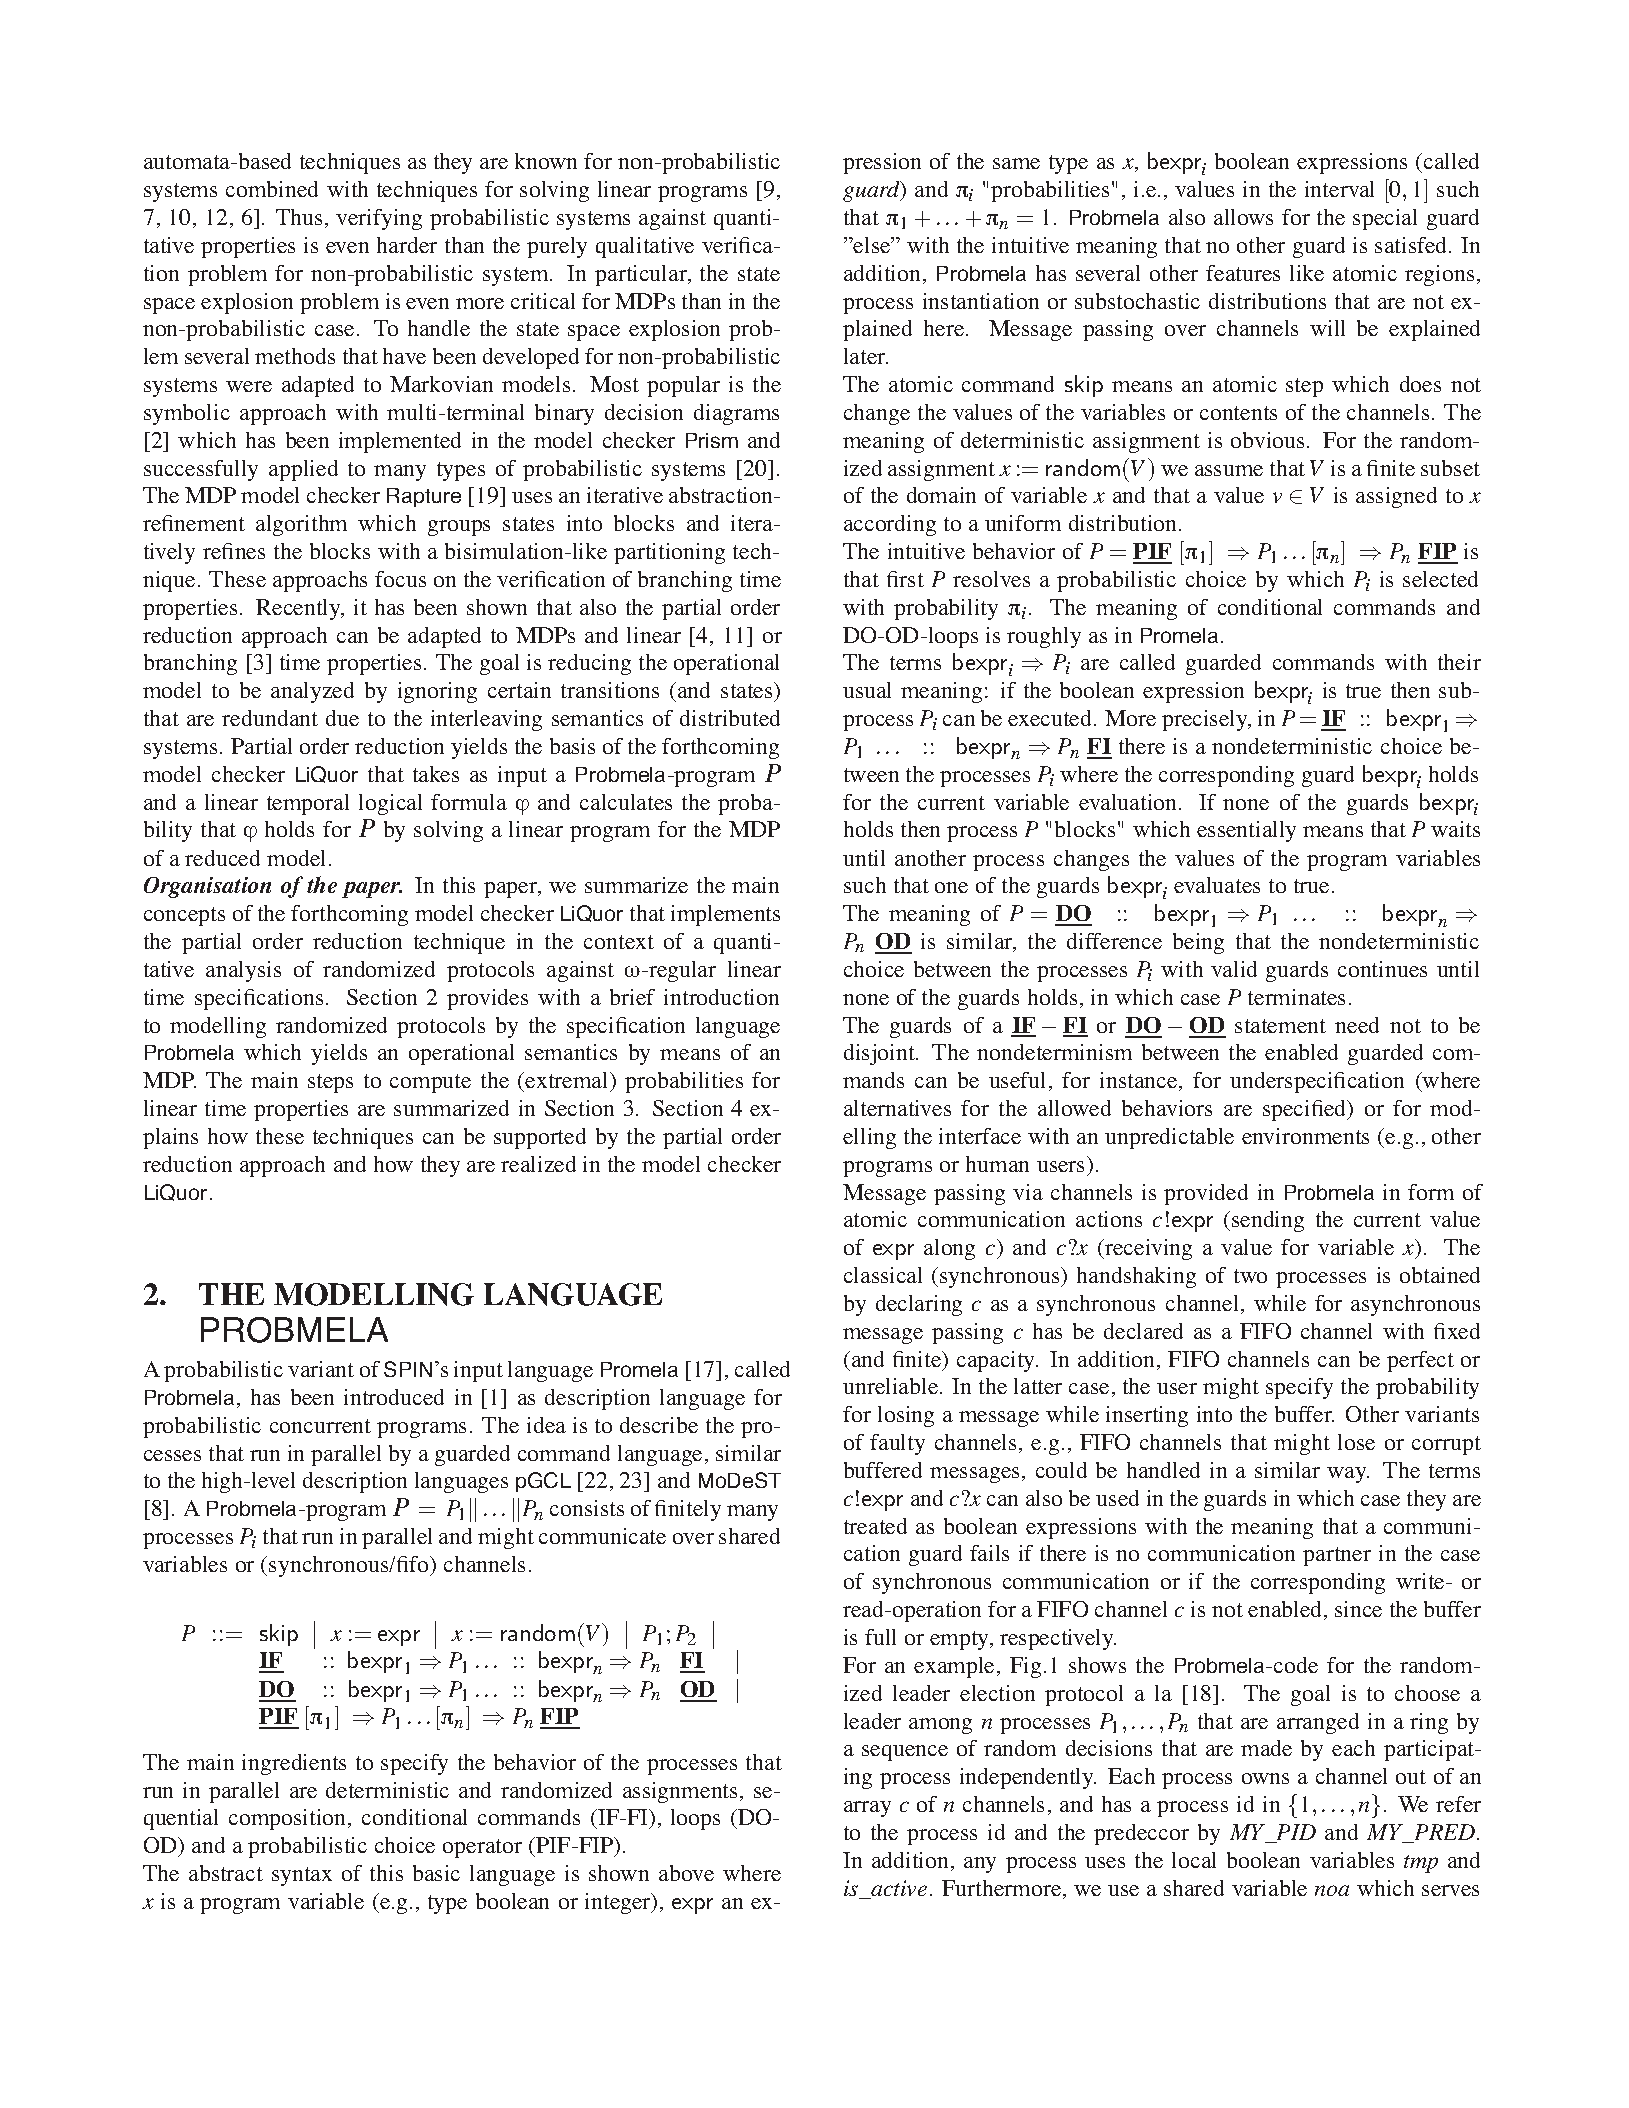 This document has height=2108, width=1629. Describe the element at coordinates (867, 1809) in the document. I see `array` at that location.
